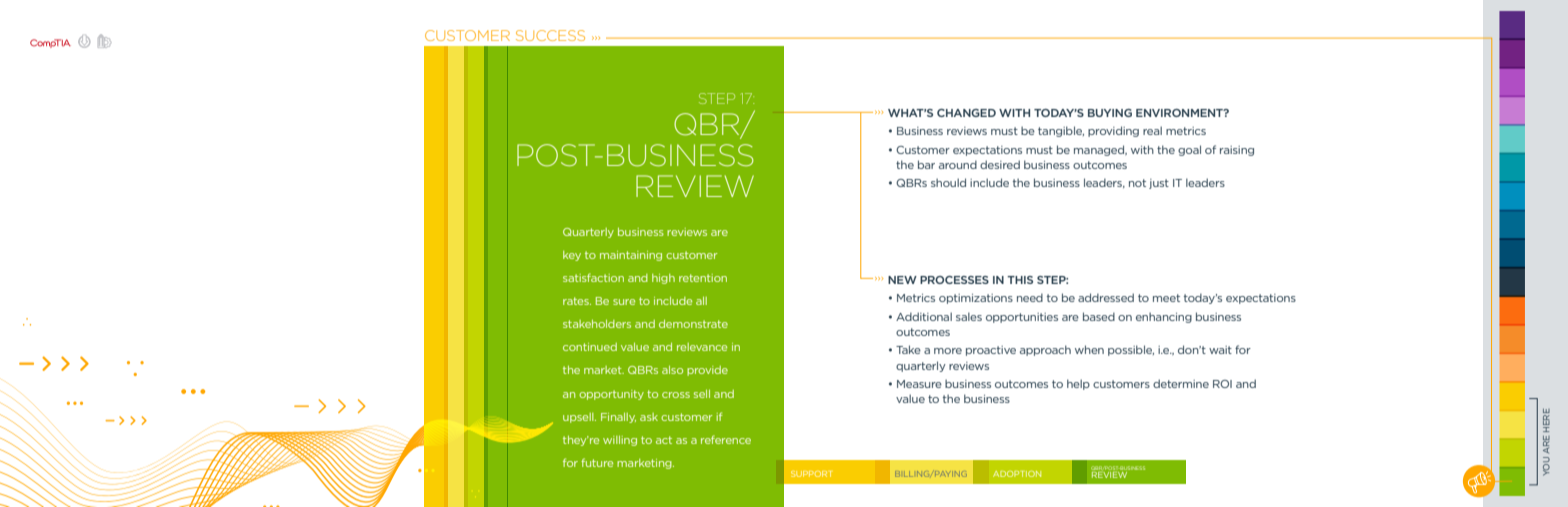  I want to click on NEW, so click(902, 280).
